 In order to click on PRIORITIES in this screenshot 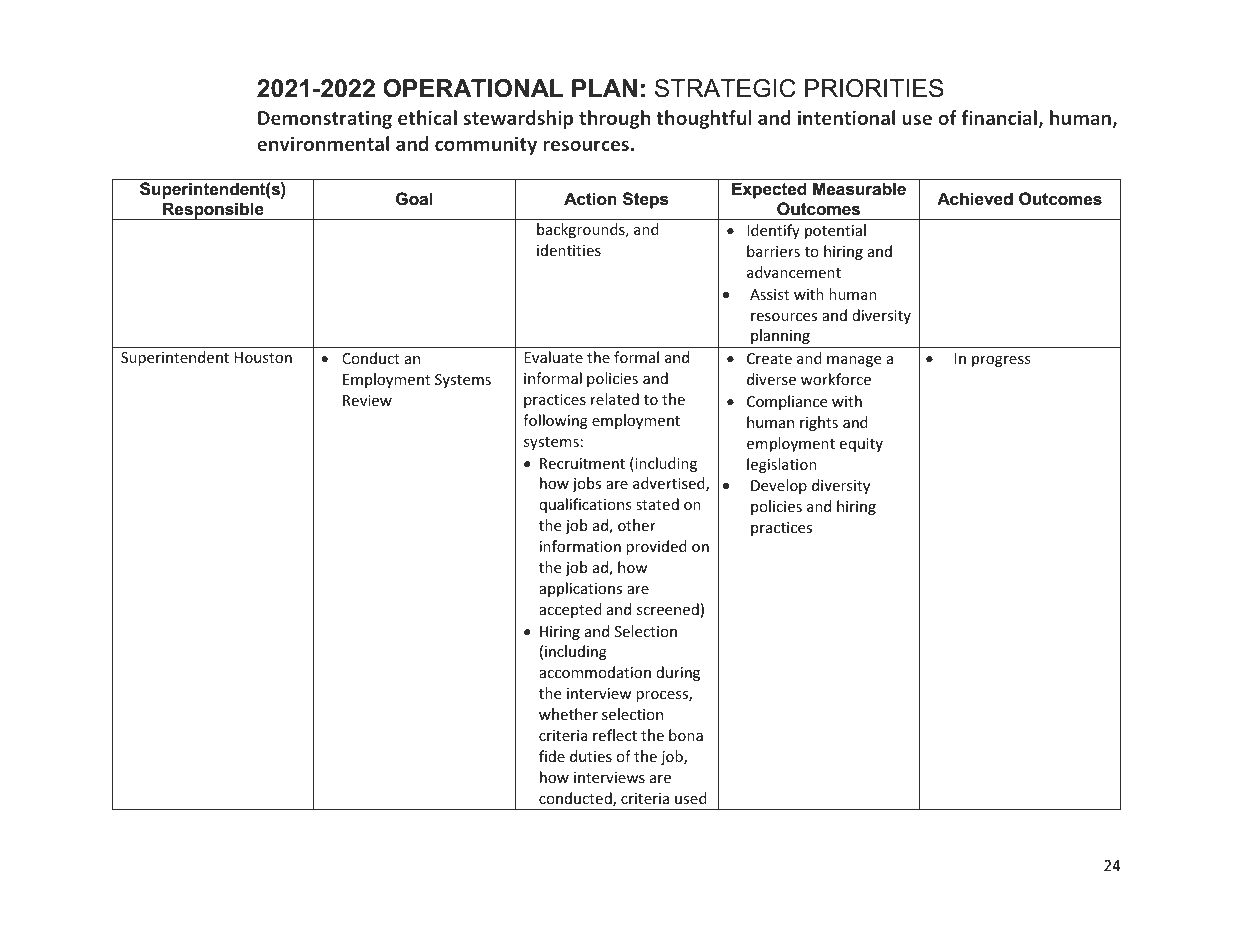, I will do `click(874, 88)`.
